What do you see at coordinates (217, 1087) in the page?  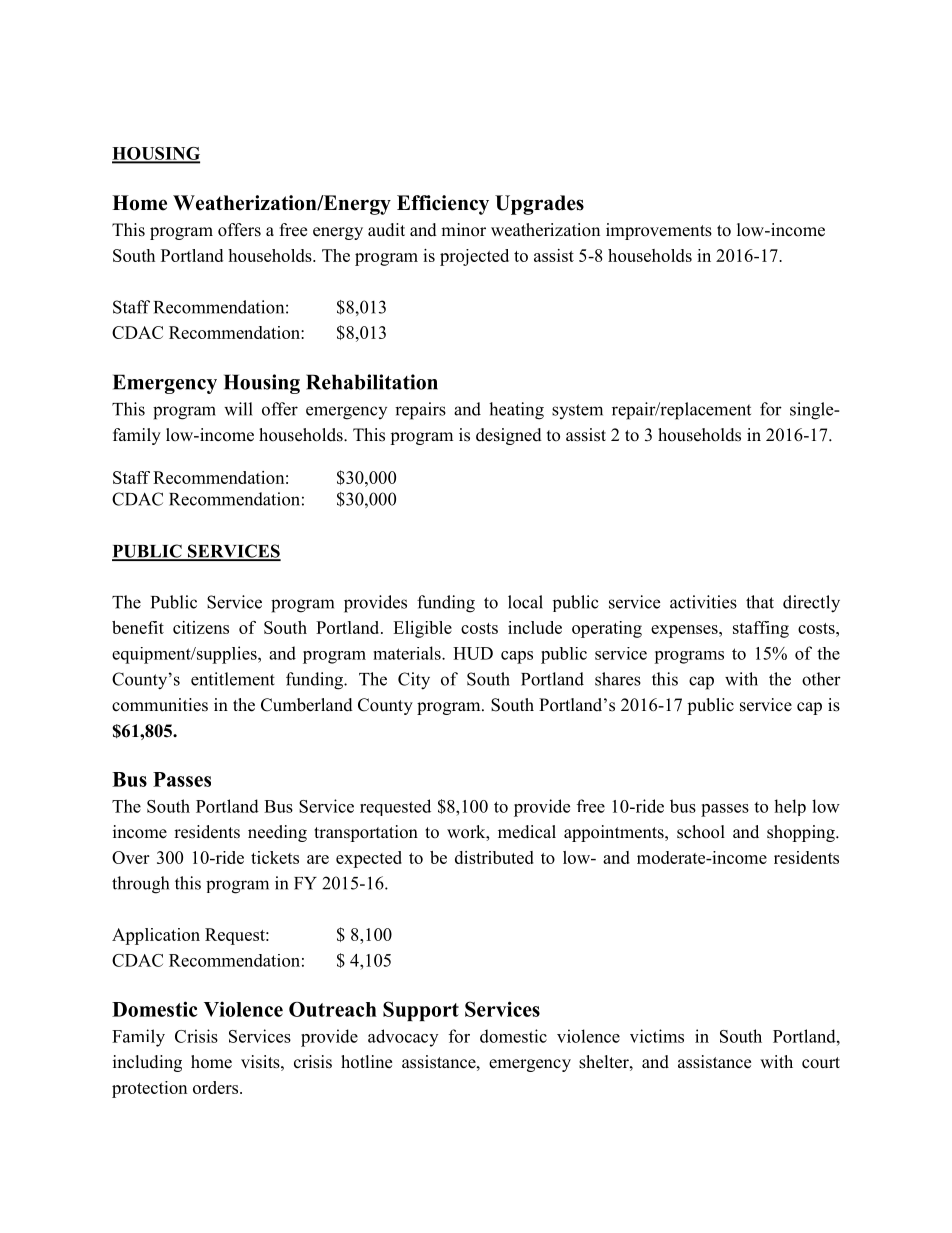 I see `orders` at bounding box center [217, 1087].
